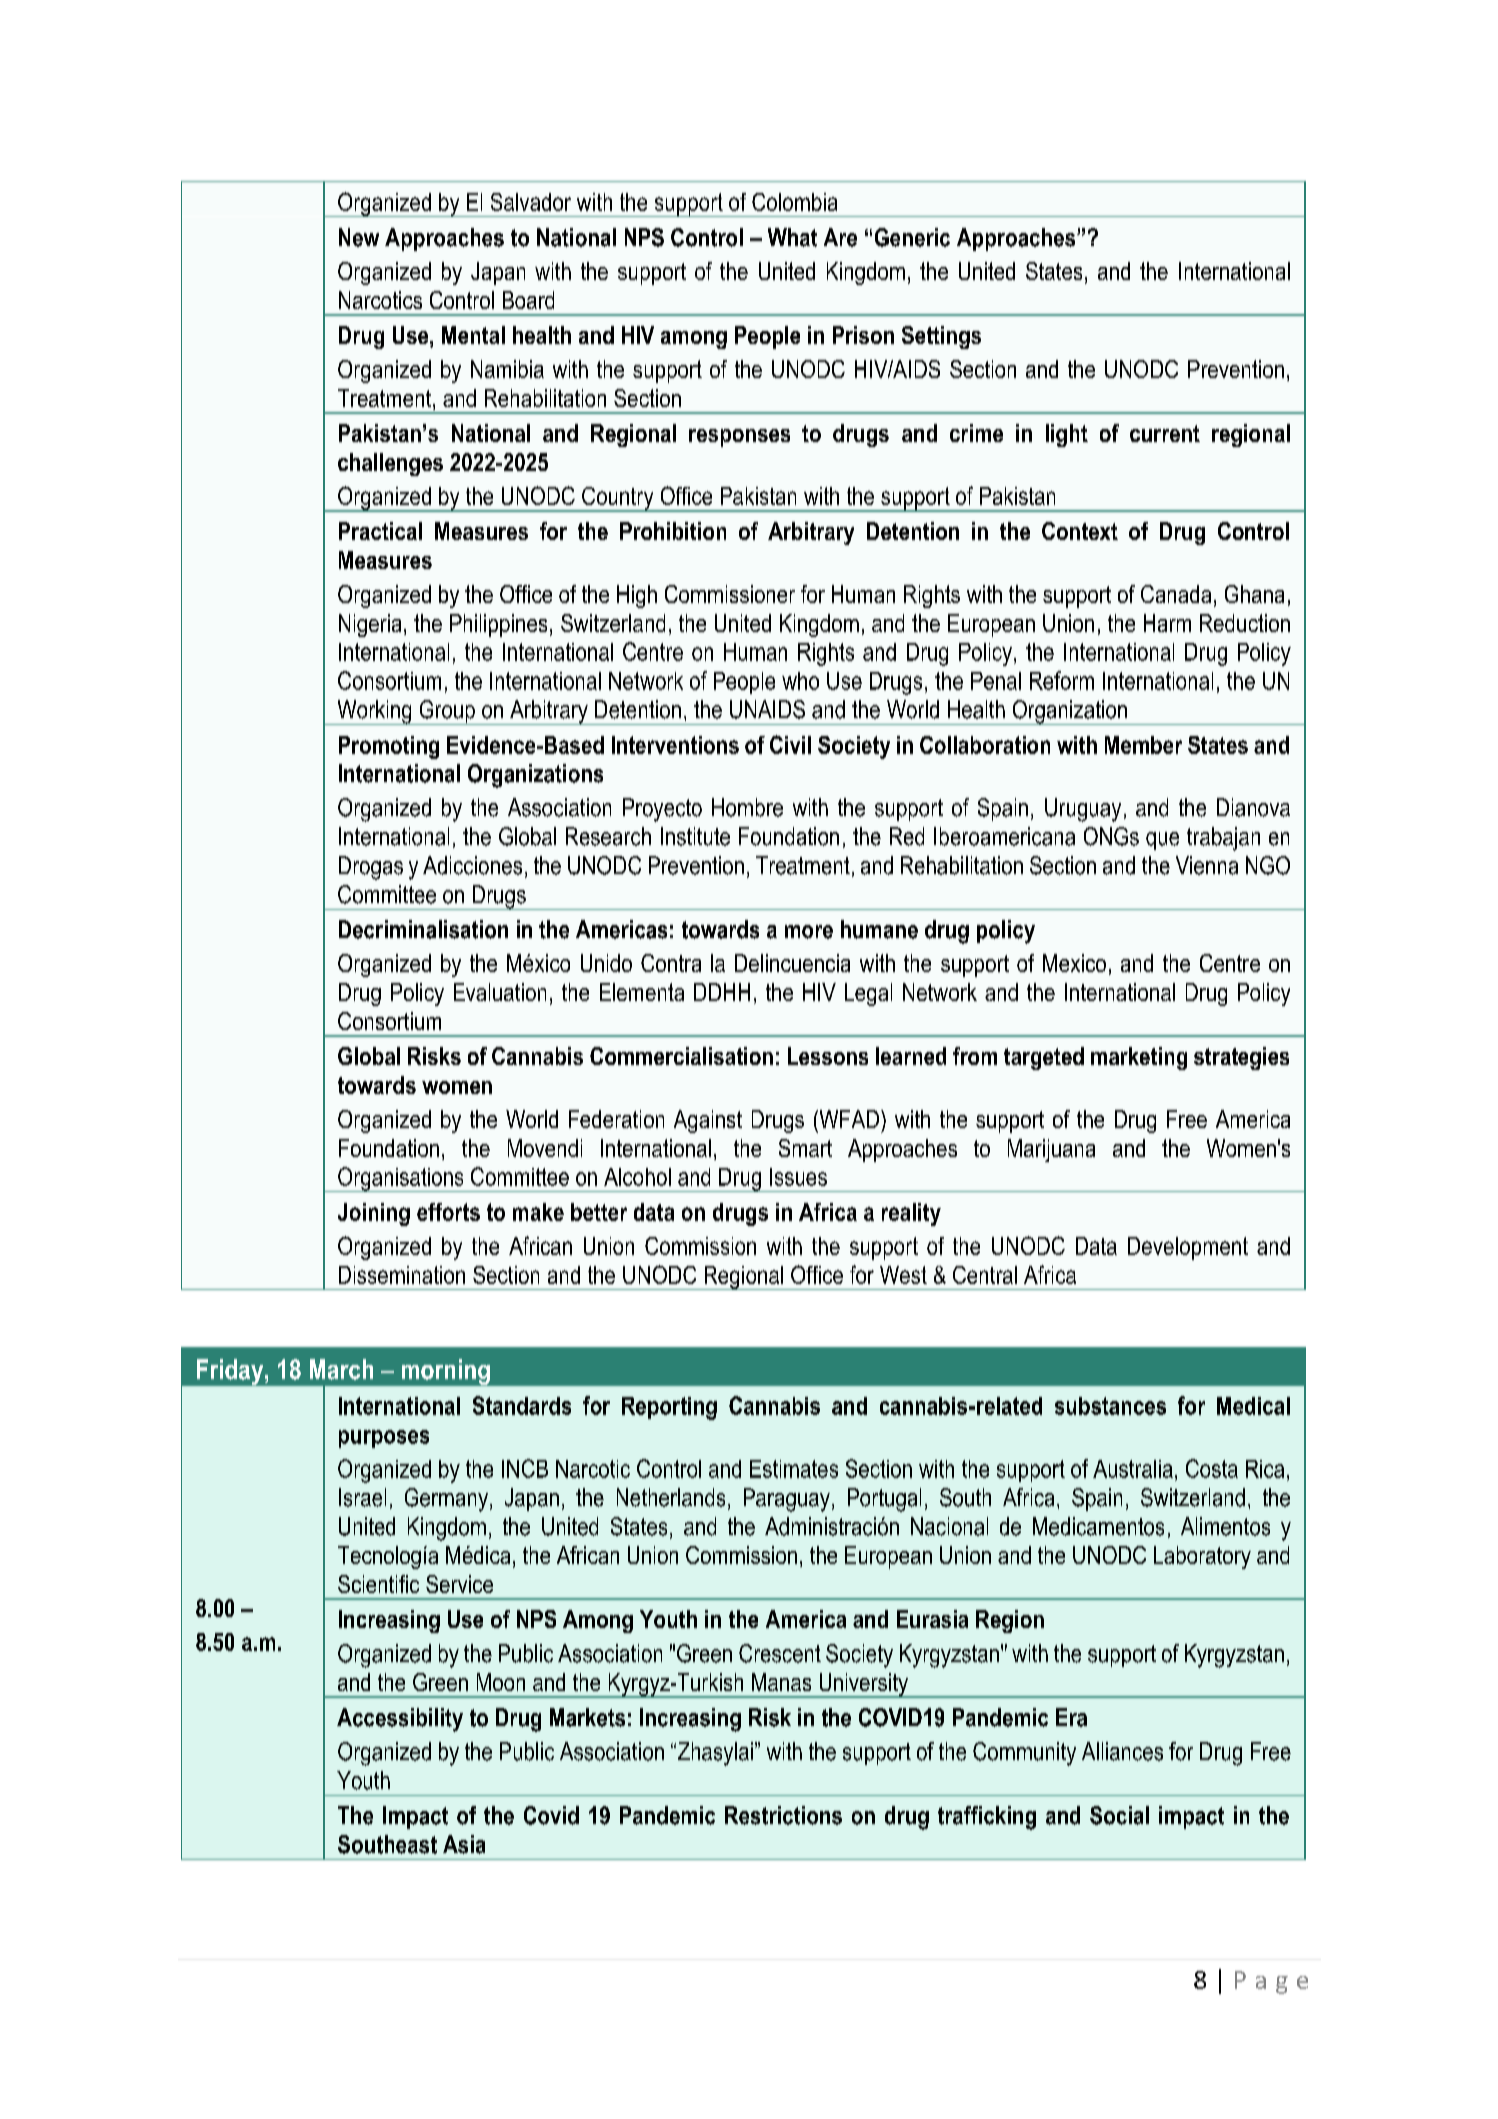 The image size is (1498, 2119). I want to click on Board, so click(528, 300).
